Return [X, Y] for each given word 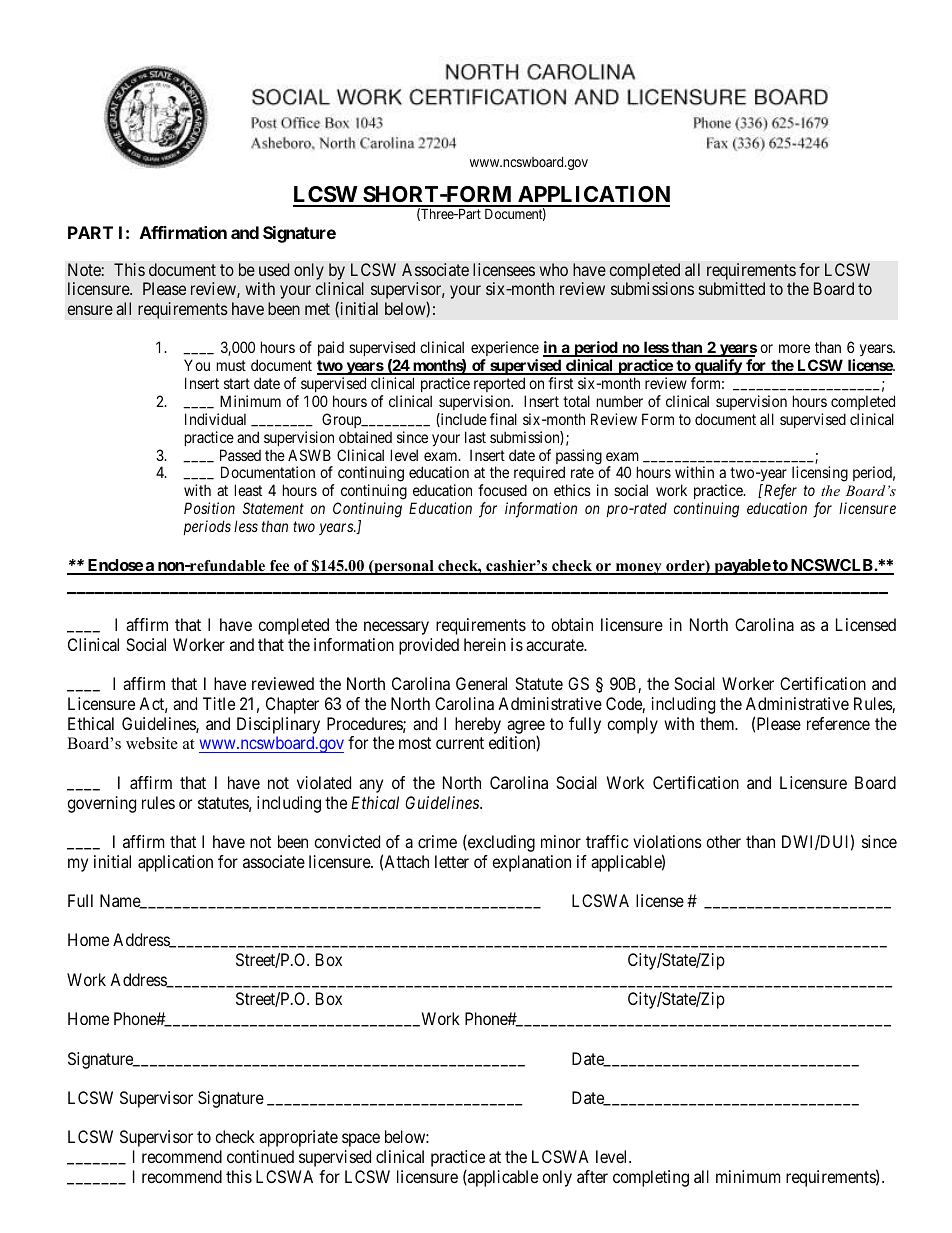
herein [485, 644]
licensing [820, 474]
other [723, 841]
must [231, 365]
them [718, 723]
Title [219, 703]
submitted [732, 288]
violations [667, 841]
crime [437, 841]
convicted [347, 841]
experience [505, 348]
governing [101, 804]
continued [260, 1156]
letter [452, 861]
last [475, 437]
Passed [240, 455]
